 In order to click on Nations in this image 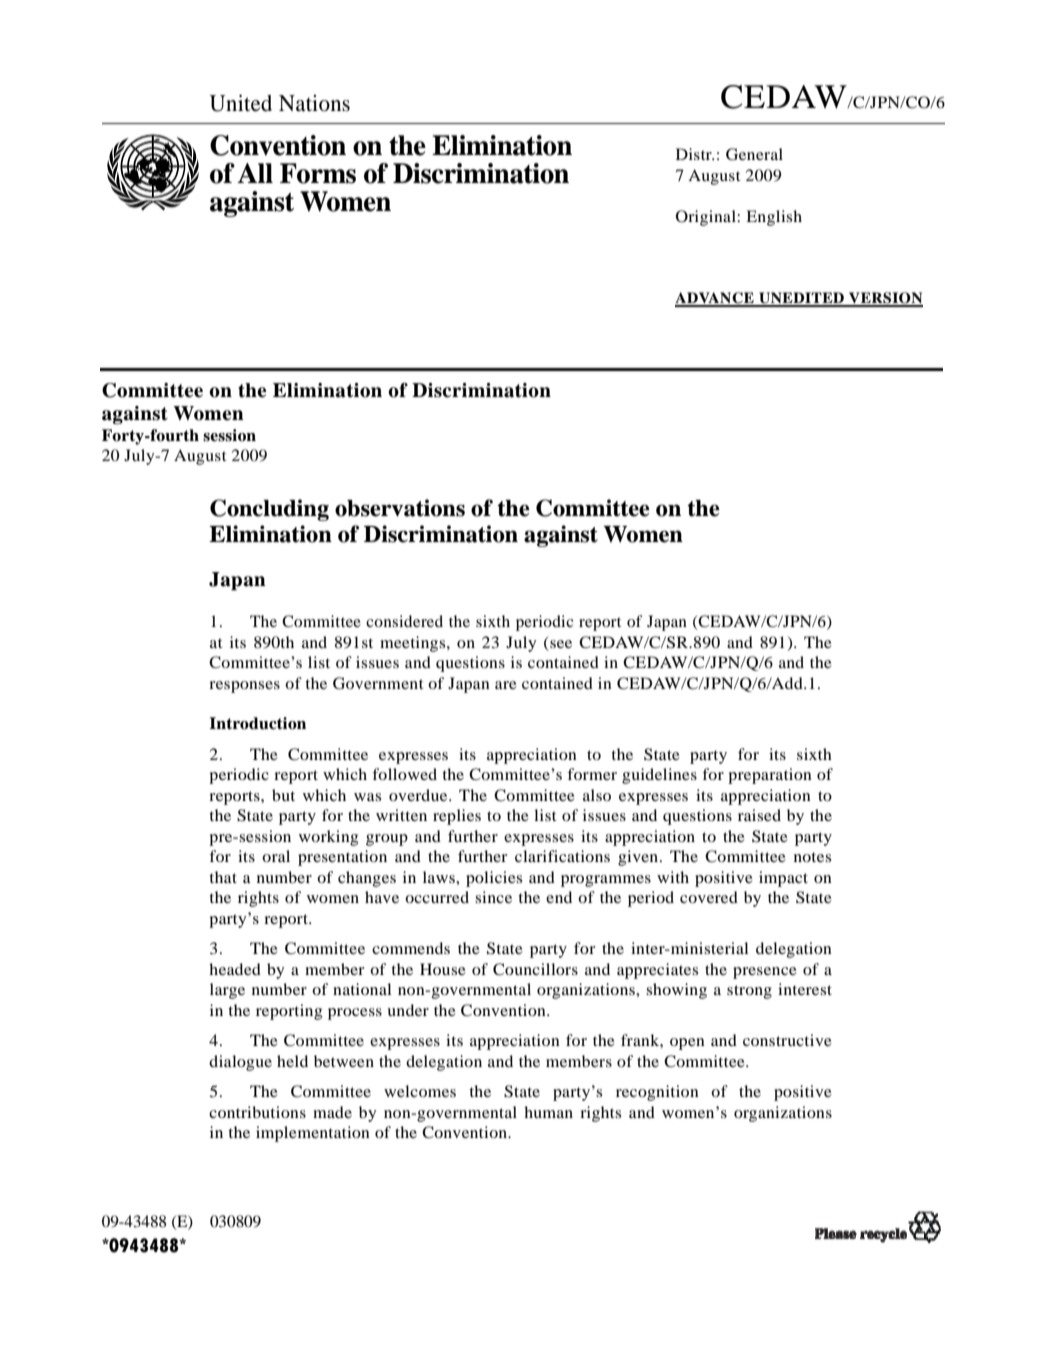, I will do `click(314, 103)`.
